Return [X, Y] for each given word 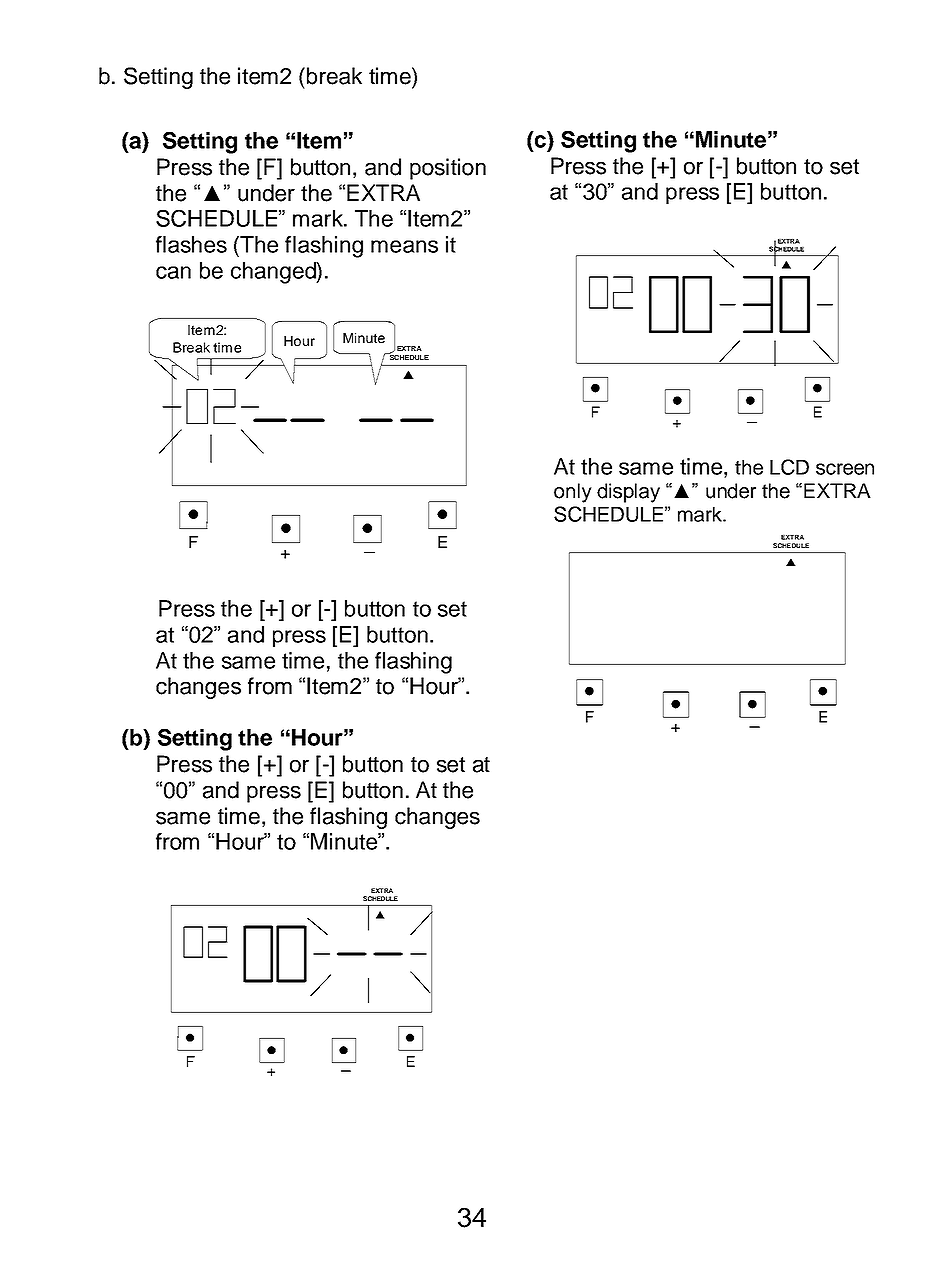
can [173, 272]
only [573, 493]
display [628, 493]
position [448, 169]
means [404, 246]
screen [845, 469]
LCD [789, 467]
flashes [191, 244]
